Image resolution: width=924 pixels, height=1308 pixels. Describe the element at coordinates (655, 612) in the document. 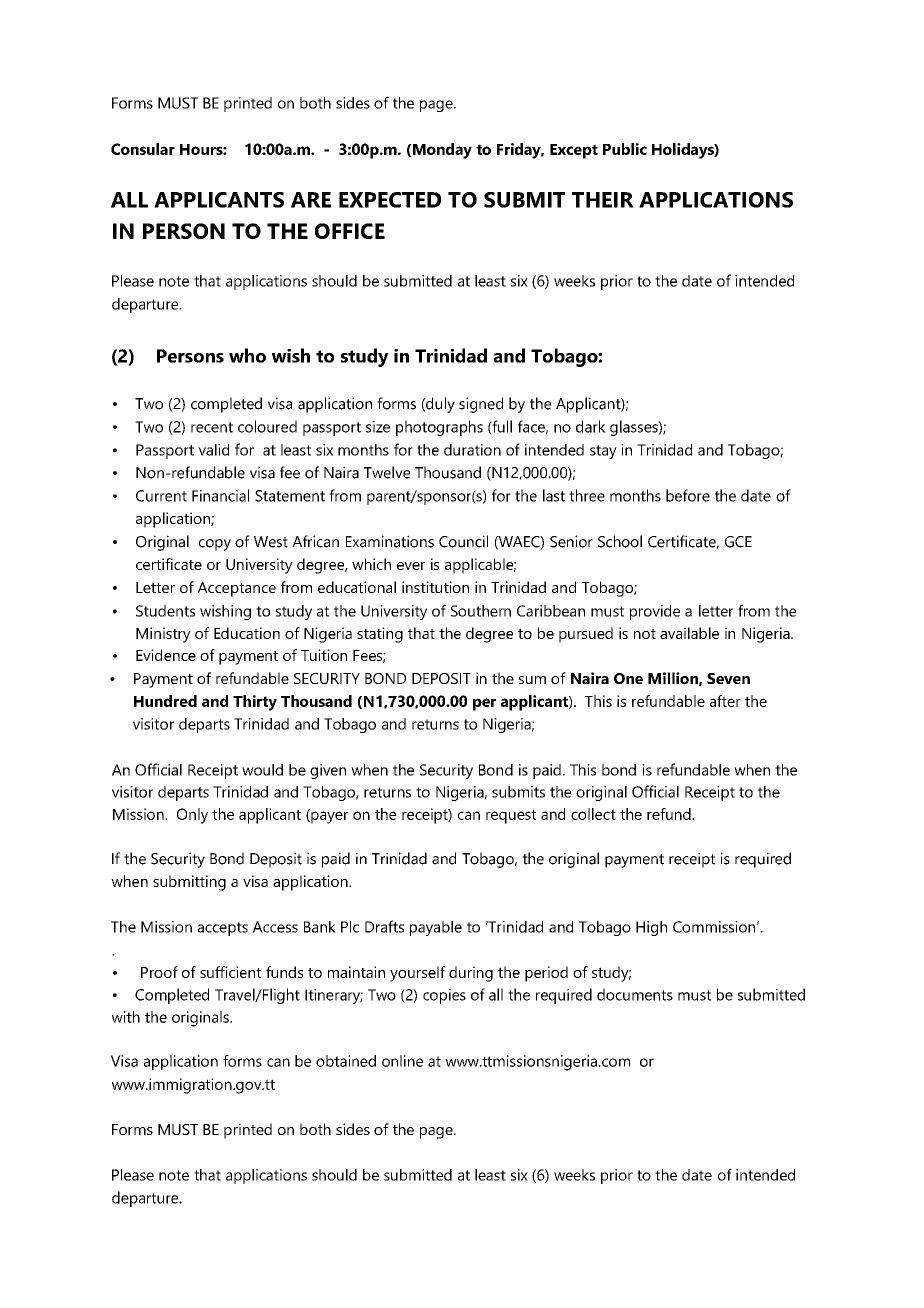

I see `provide` at that location.
